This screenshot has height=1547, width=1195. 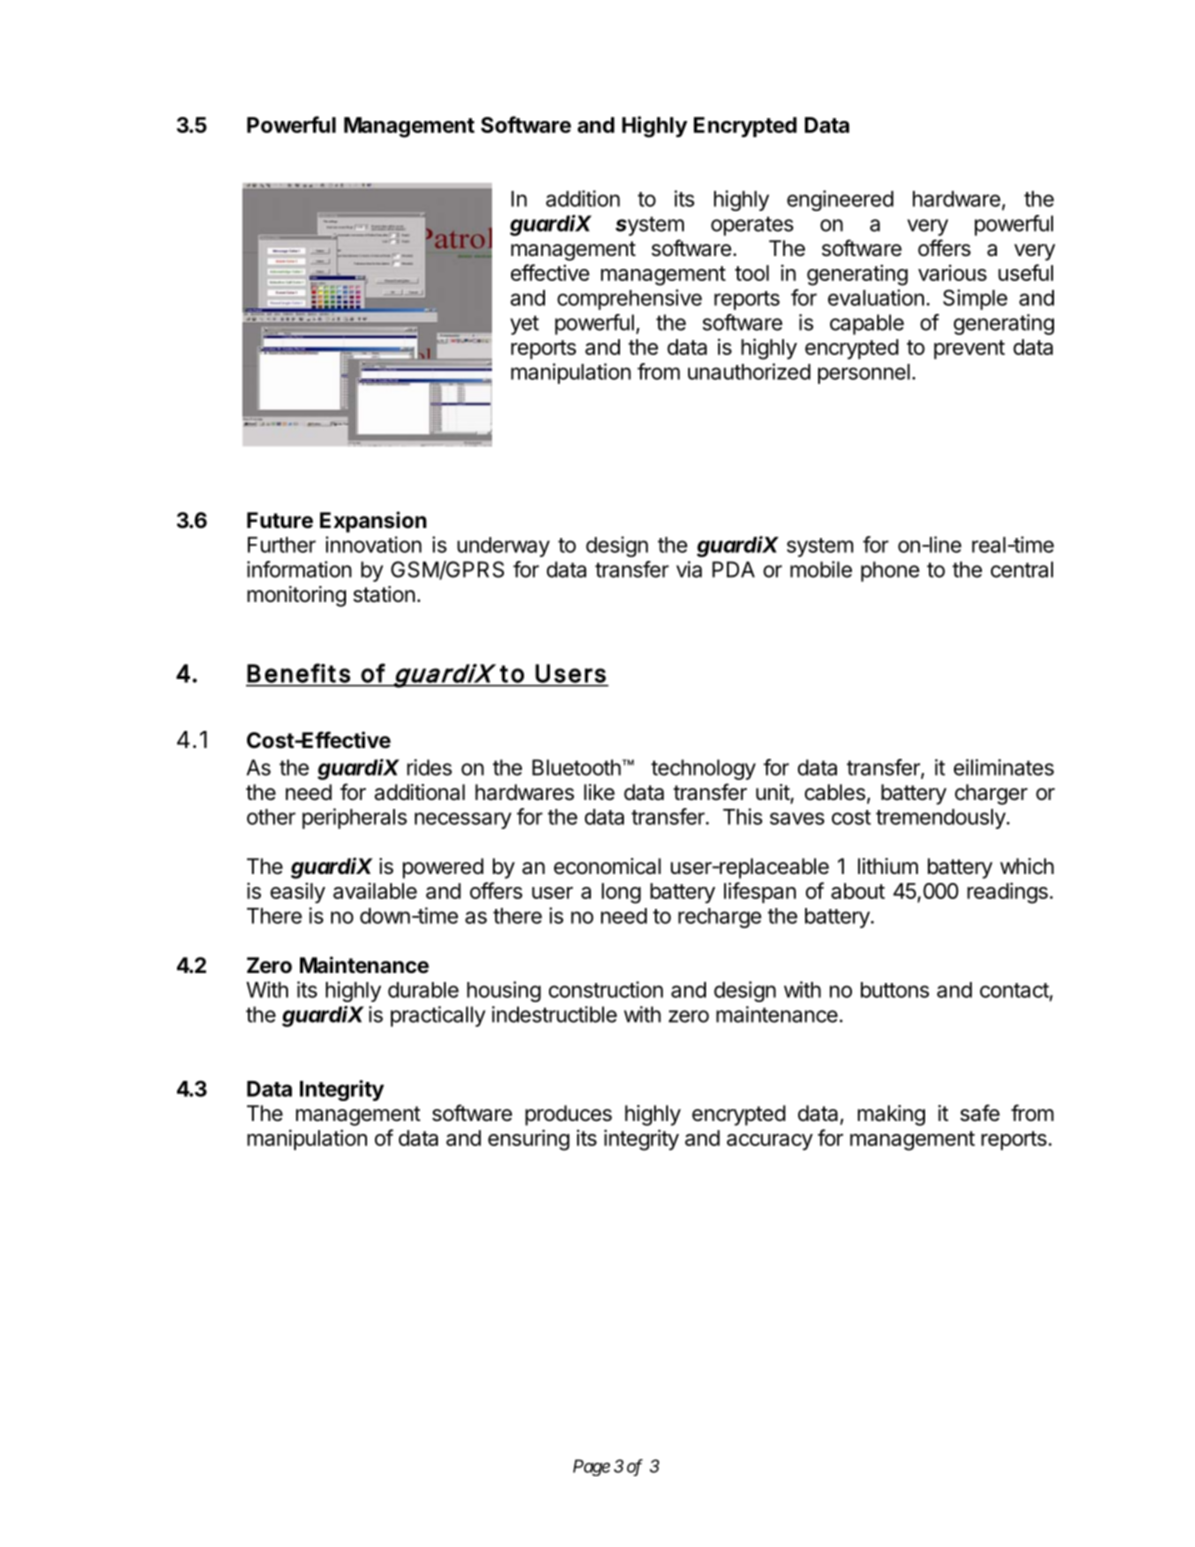 I want to click on Page, so click(x=591, y=1467).
